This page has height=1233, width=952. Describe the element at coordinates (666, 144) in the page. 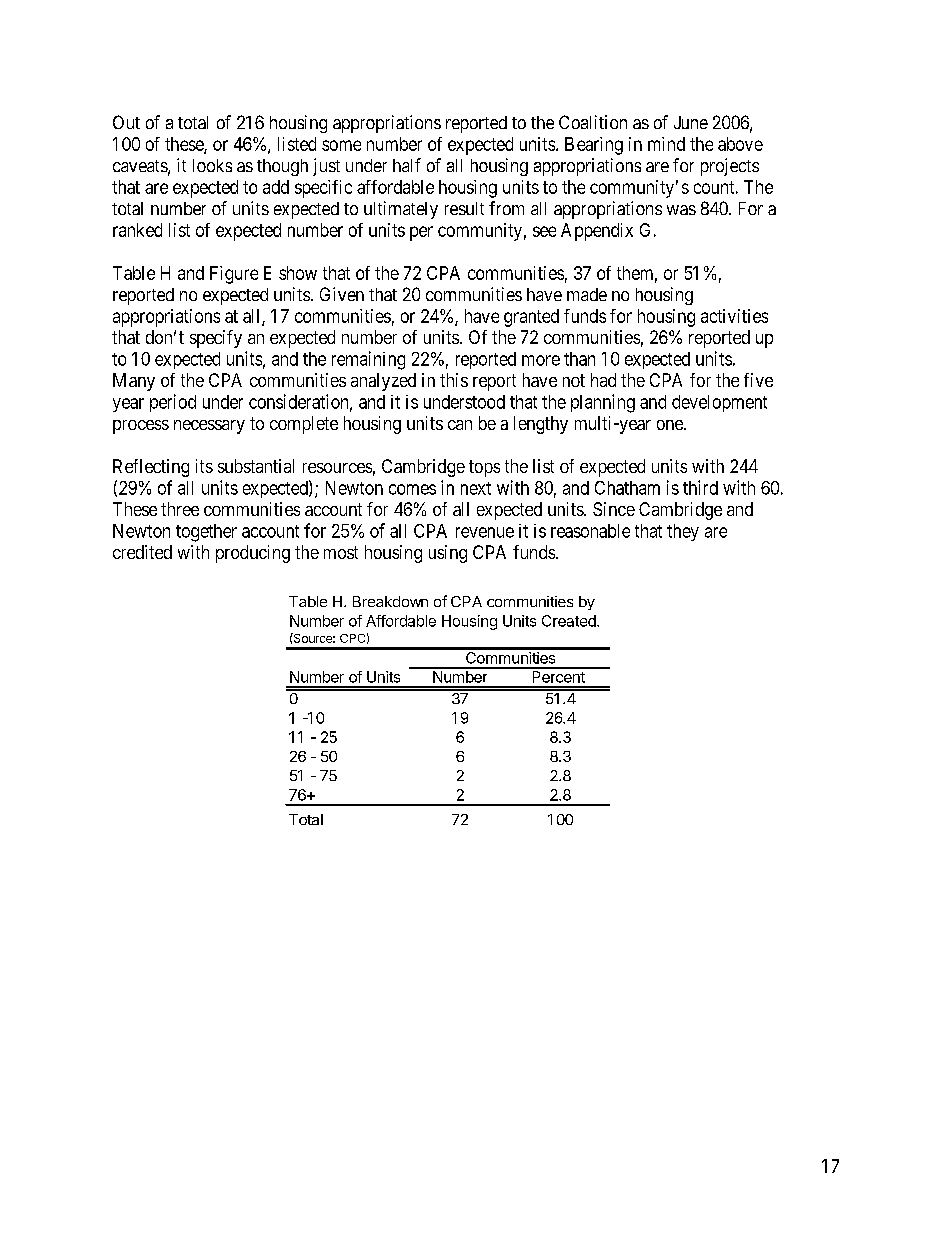

I see `mind` at that location.
